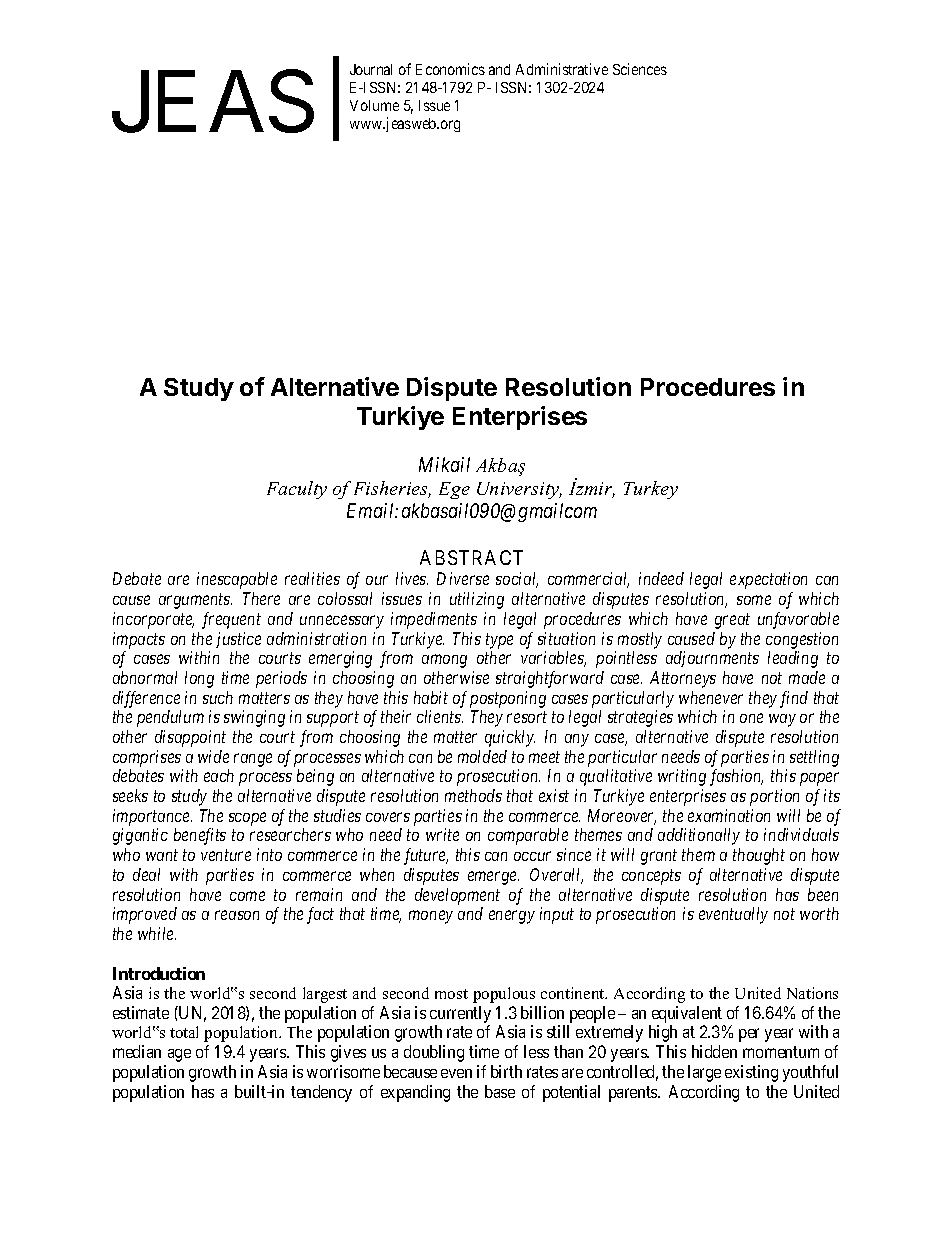  I want to click on benefits, so click(200, 836).
